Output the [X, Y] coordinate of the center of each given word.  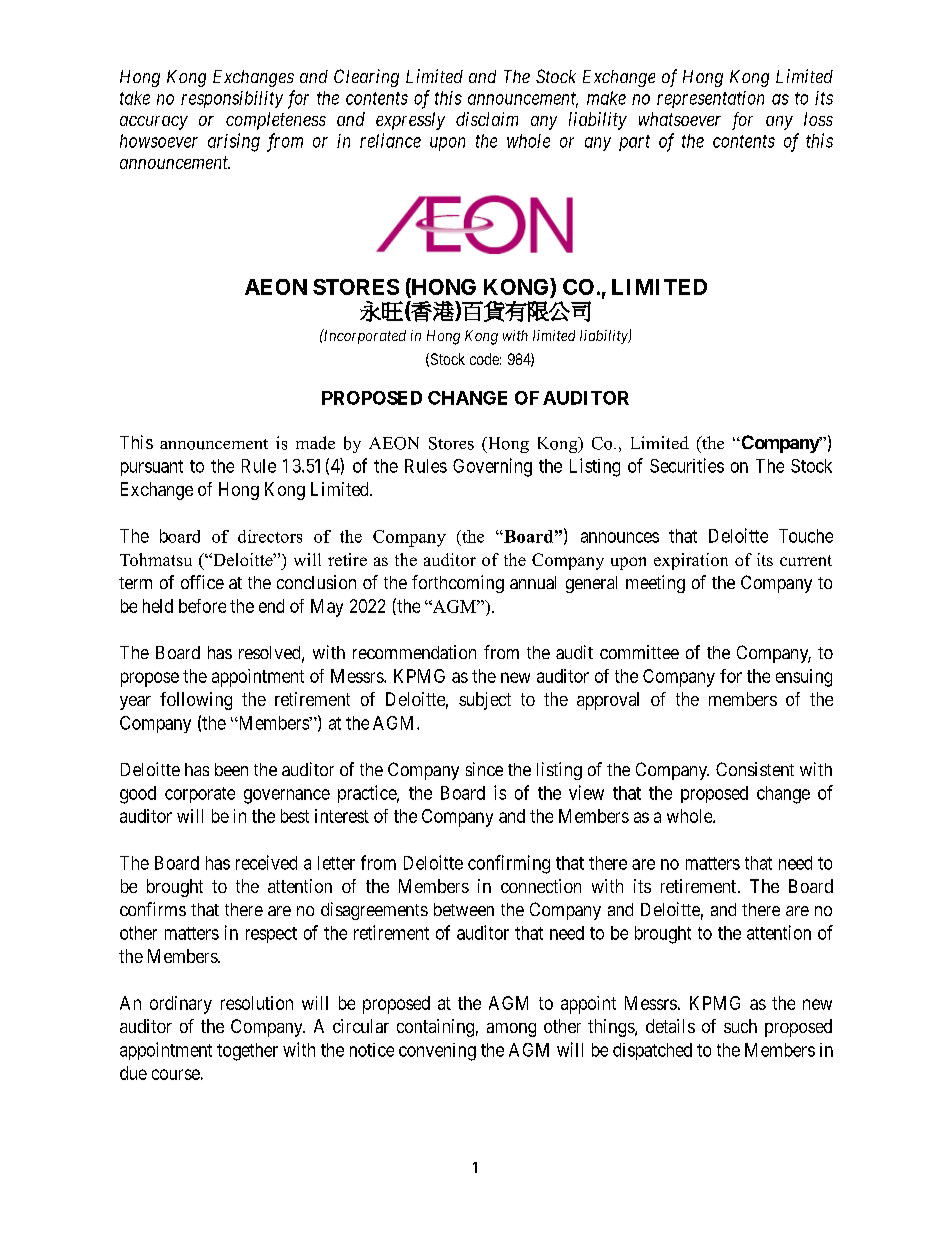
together [247, 1052]
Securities [687, 465]
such [740, 1026]
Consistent [755, 769]
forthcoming [458, 584]
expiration [691, 561]
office [202, 582]
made [315, 443]
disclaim [487, 119]
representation [710, 99]
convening [437, 1052]
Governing [492, 467]
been [231, 769]
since [484, 769]
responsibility [232, 99]
